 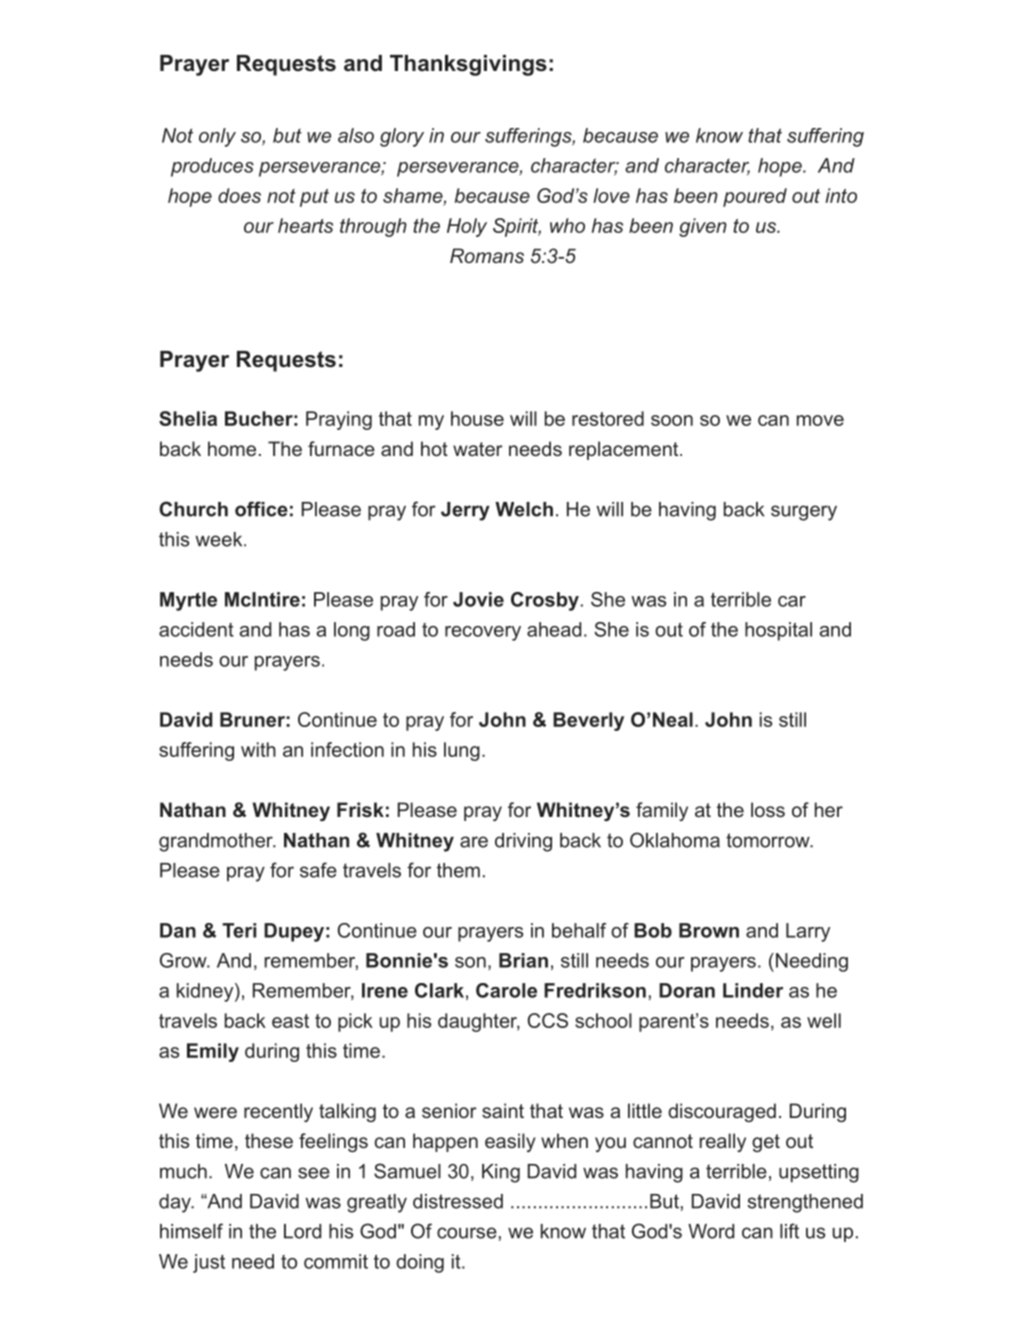 I want to click on recovery, so click(x=483, y=633).
